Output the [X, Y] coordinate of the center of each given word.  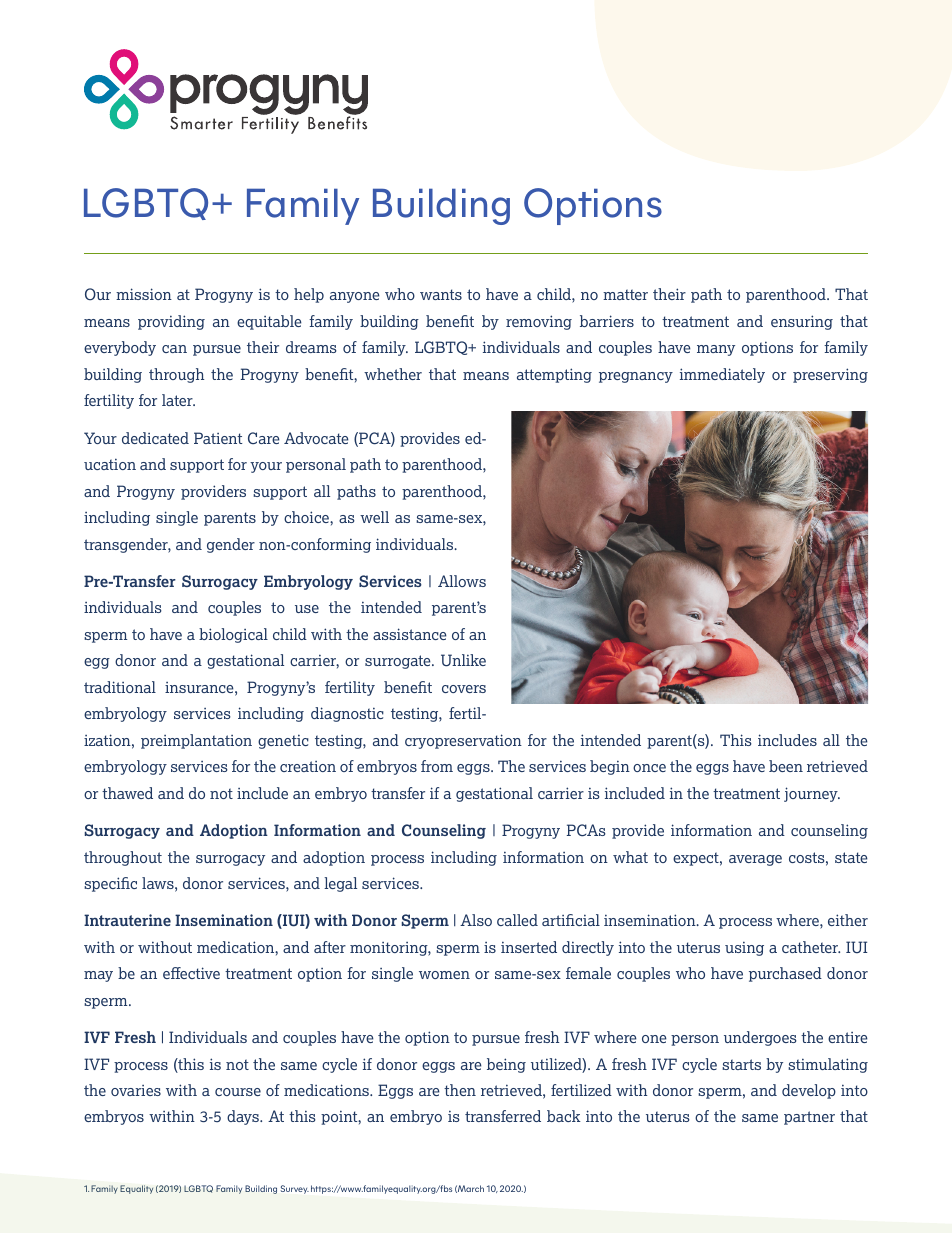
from [437, 766]
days [244, 1117]
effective [191, 973]
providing [171, 322]
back [564, 1116]
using [744, 948]
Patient [218, 438]
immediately [722, 375]
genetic [283, 741]
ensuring [802, 322]
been [786, 766]
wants [441, 294]
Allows [462, 581]
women [444, 975]
